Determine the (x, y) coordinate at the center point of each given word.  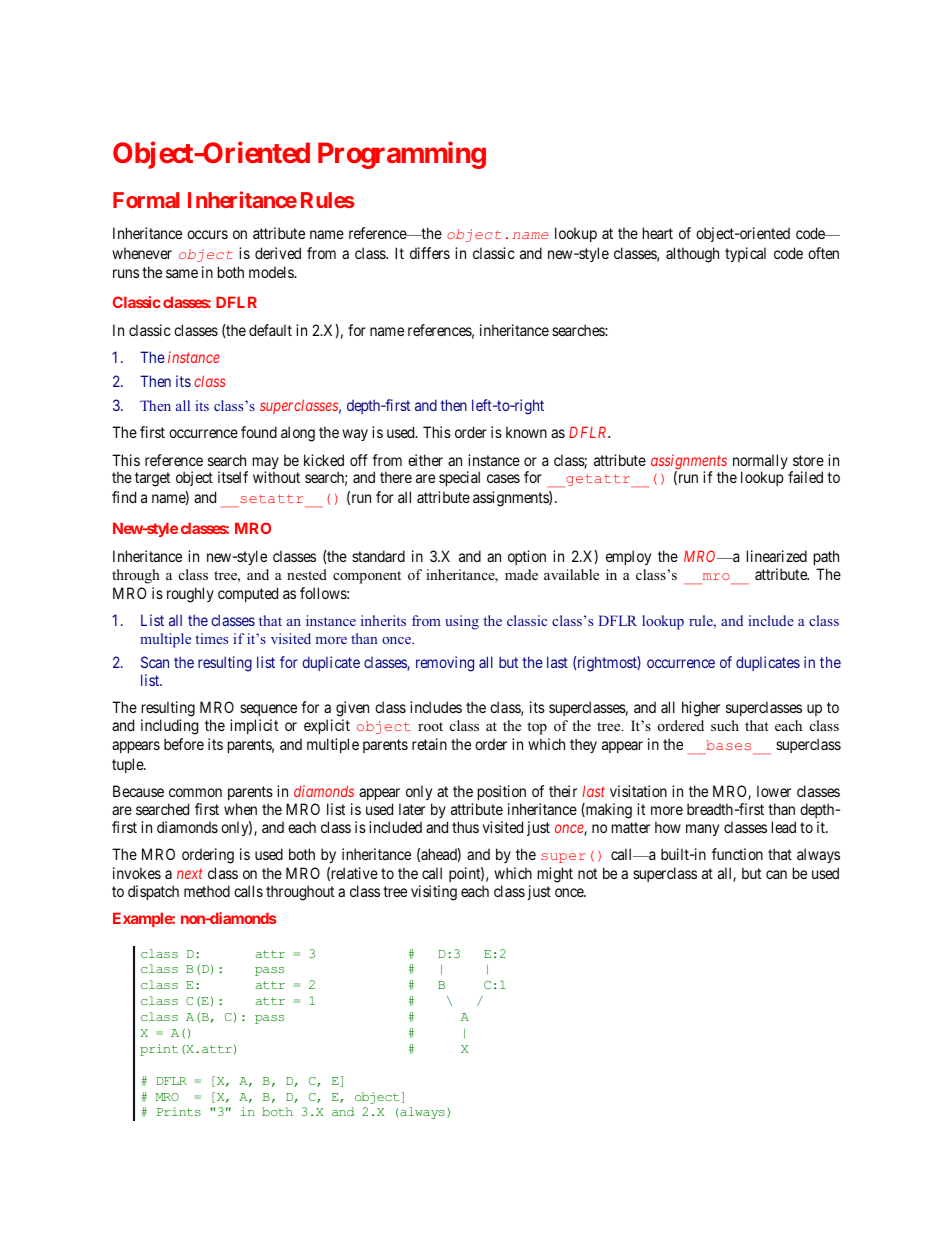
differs (430, 253)
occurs (207, 234)
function (737, 854)
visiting (434, 893)
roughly (190, 595)
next (190, 874)
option (527, 557)
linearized (777, 556)
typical (745, 254)
